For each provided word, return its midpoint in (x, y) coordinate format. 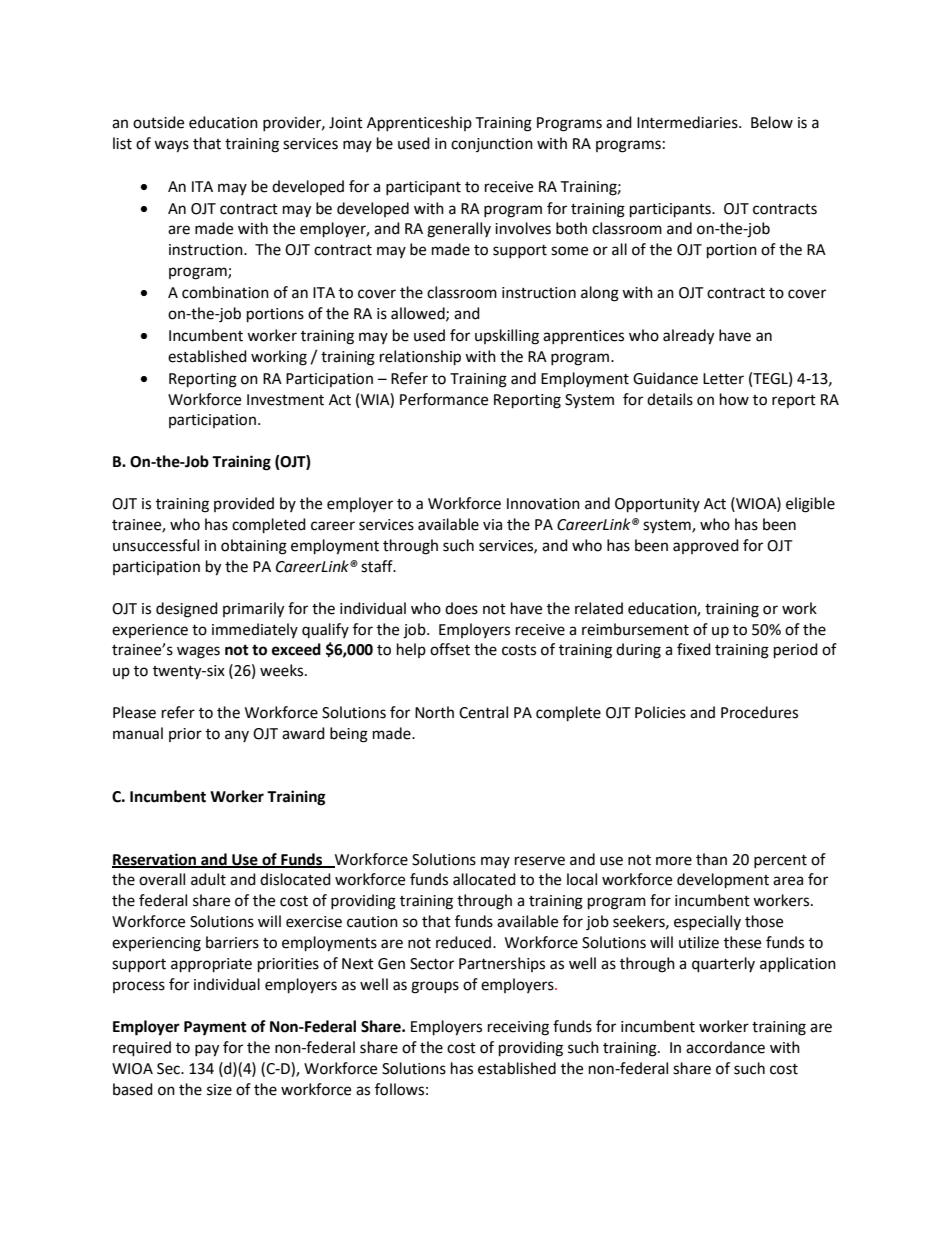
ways (171, 146)
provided (244, 504)
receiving (518, 1028)
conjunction (492, 145)
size (219, 1090)
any (237, 736)
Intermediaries (688, 122)
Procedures (759, 712)
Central (483, 712)
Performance (444, 399)
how (734, 399)
